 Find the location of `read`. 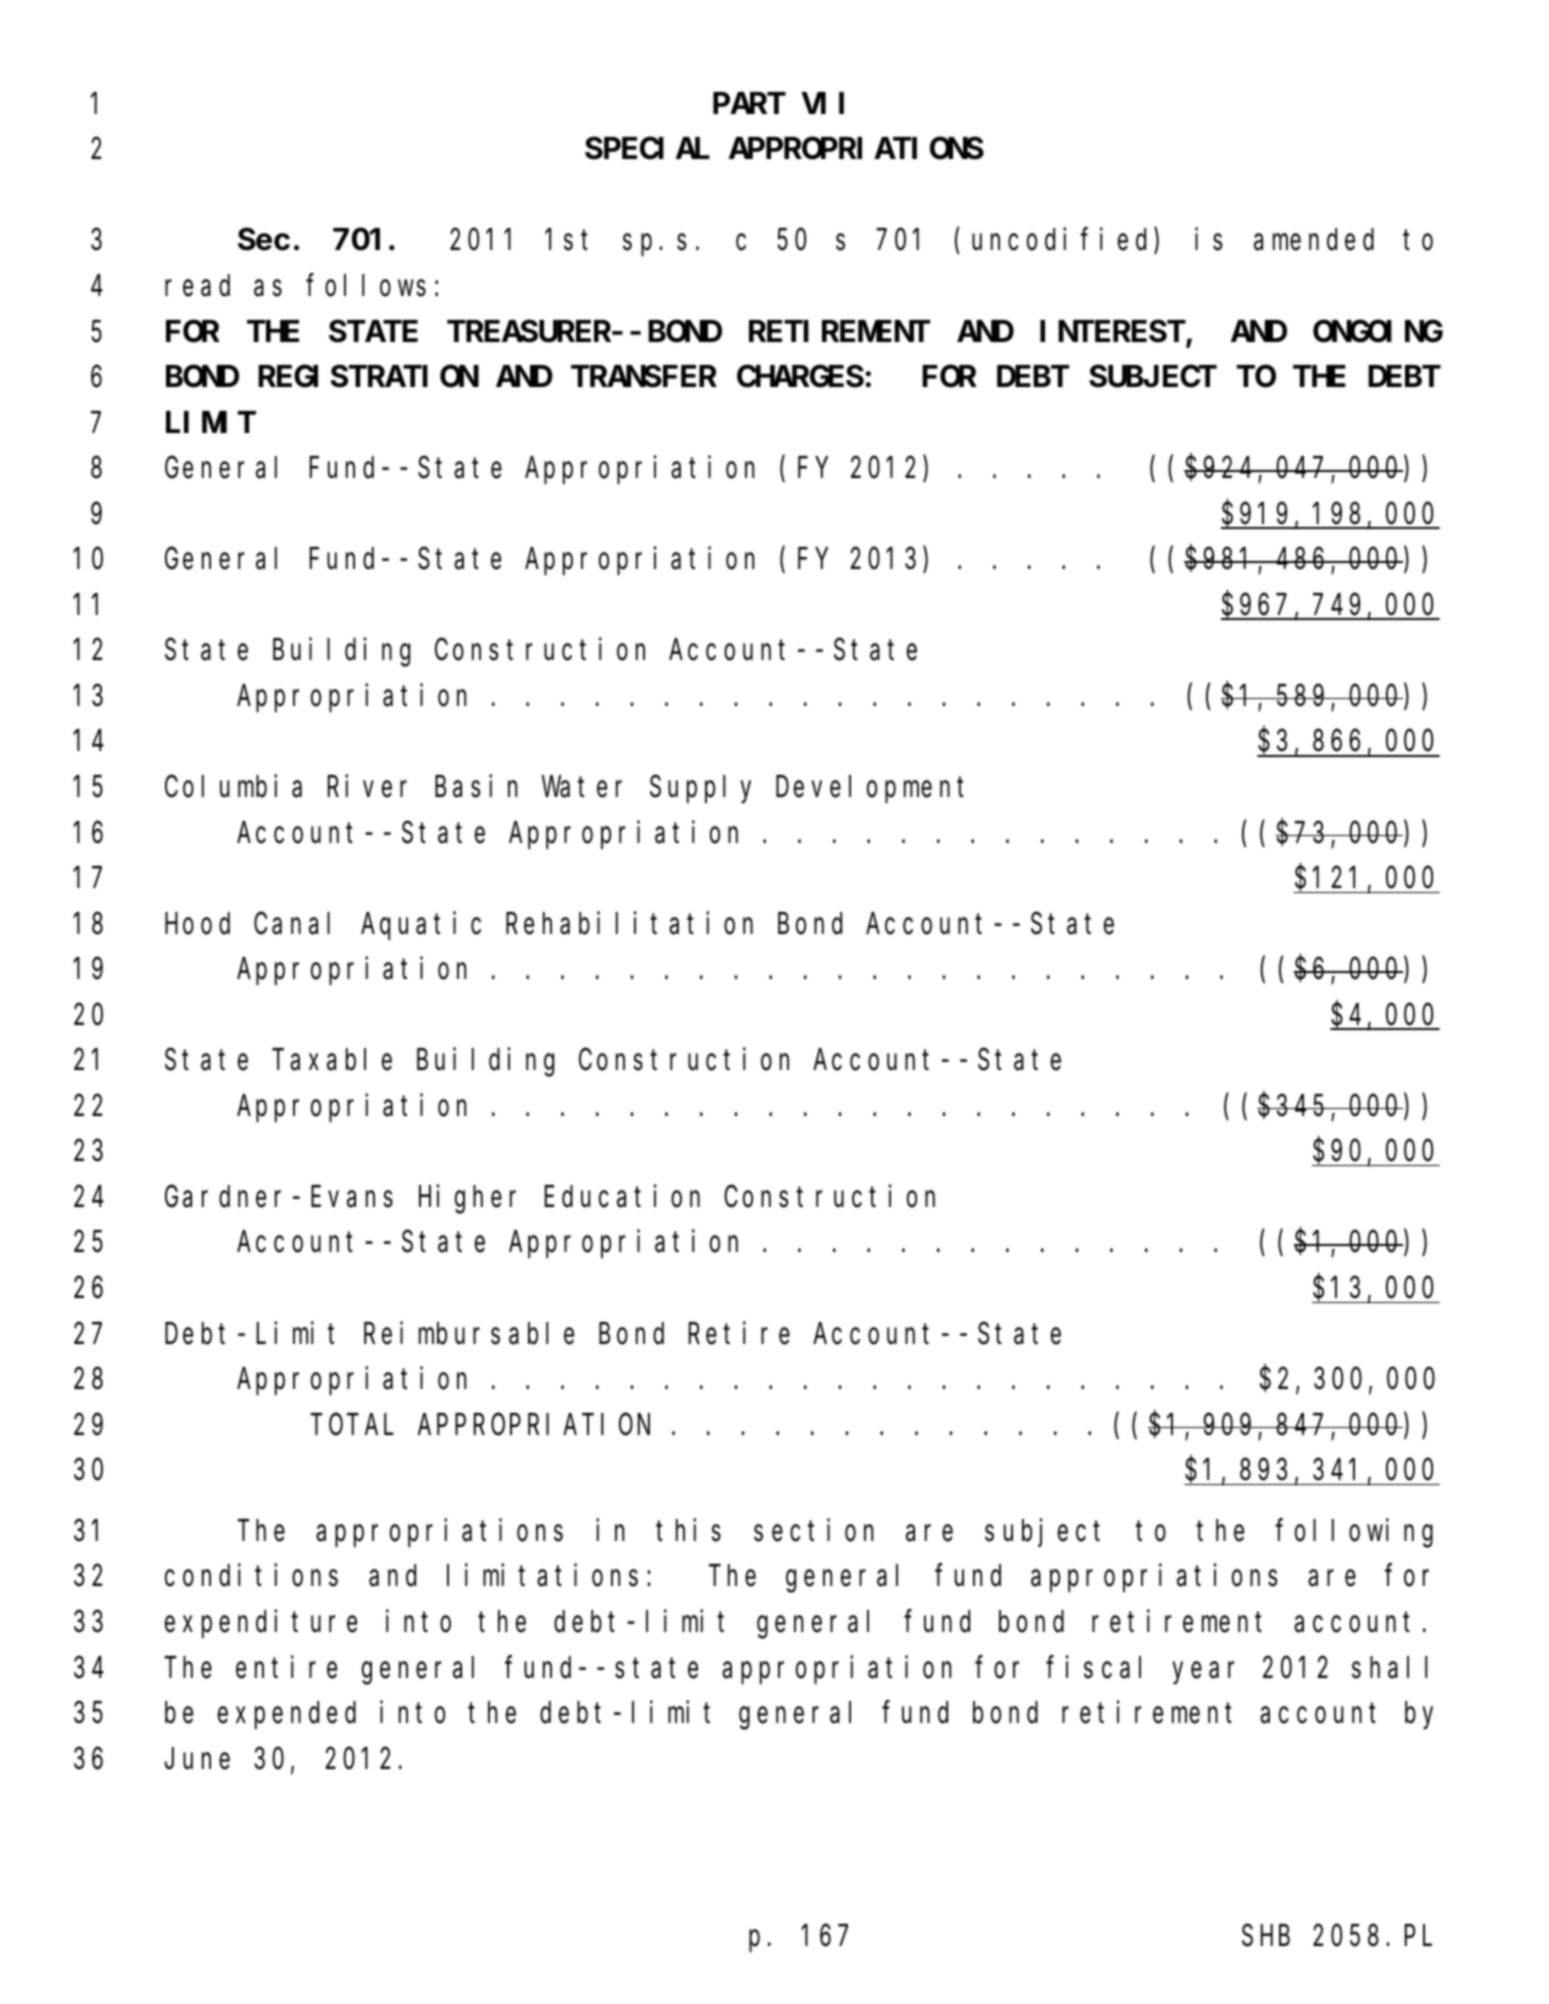

read is located at coordinates (197, 286).
